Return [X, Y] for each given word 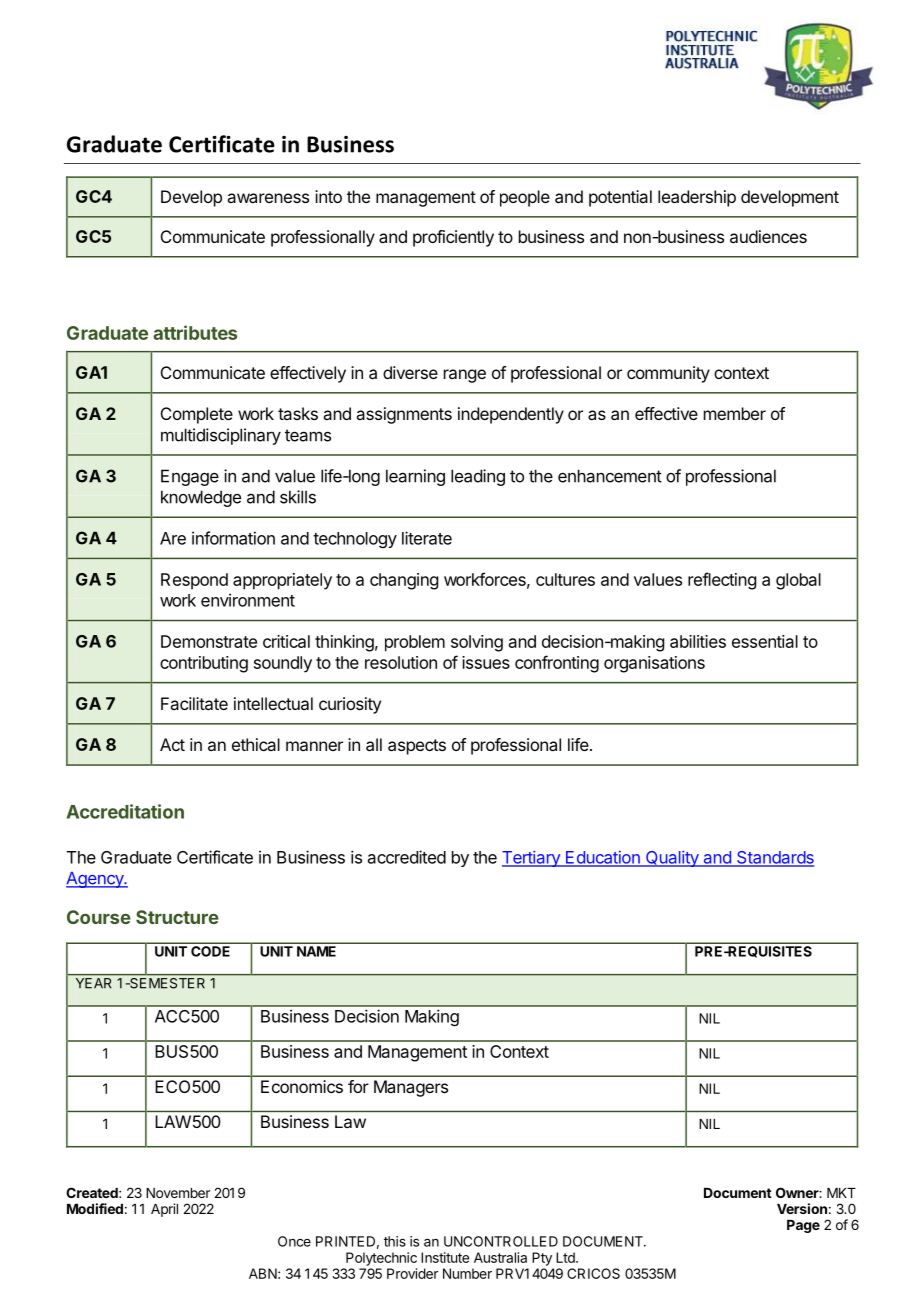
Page [803, 1226]
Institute [445, 1257]
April [164, 1210]
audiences [768, 236]
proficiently [453, 238]
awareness [268, 198]
